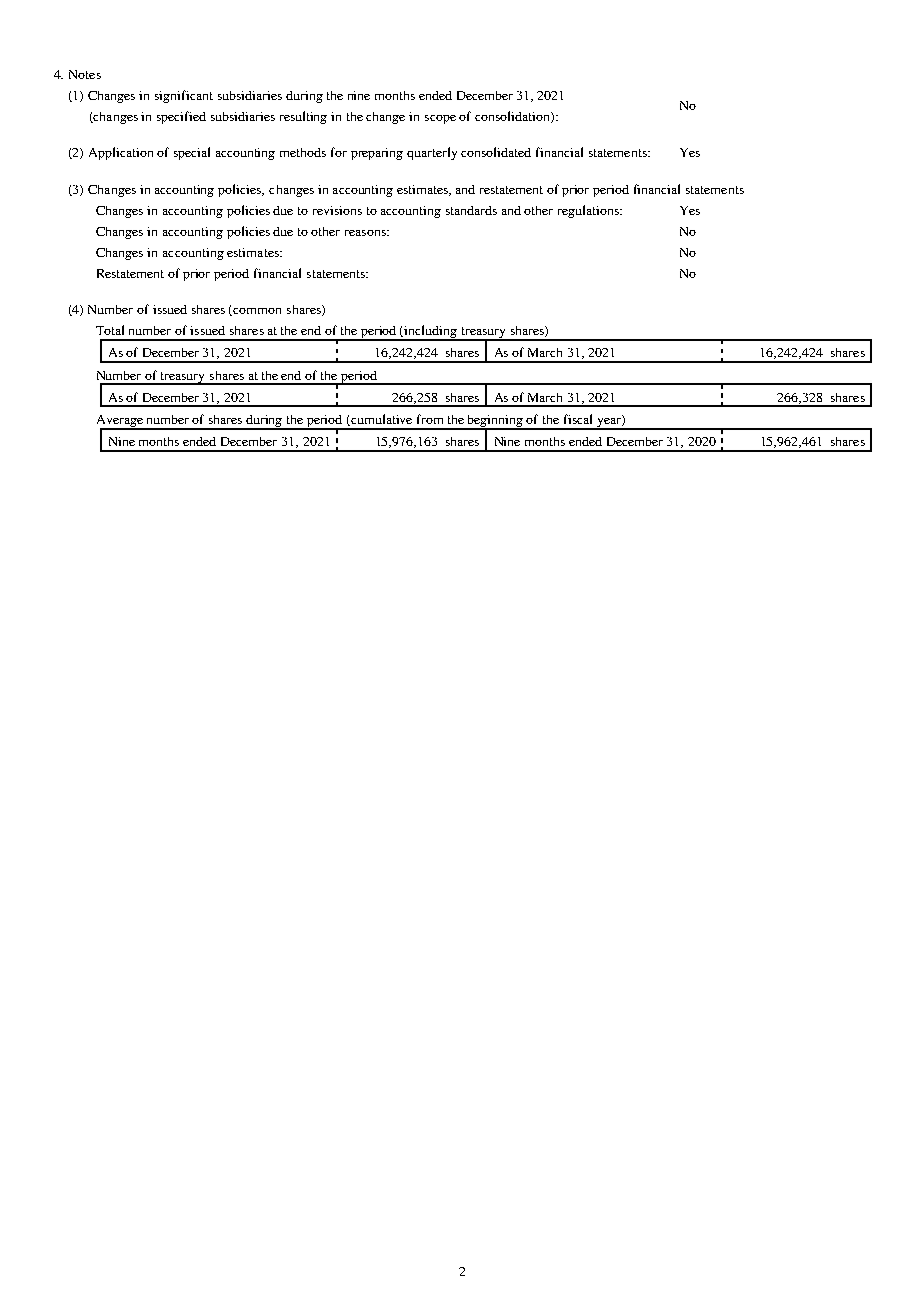 Image resolution: width=924 pixels, height=1308 pixels. I want to click on Total, so click(110, 330).
